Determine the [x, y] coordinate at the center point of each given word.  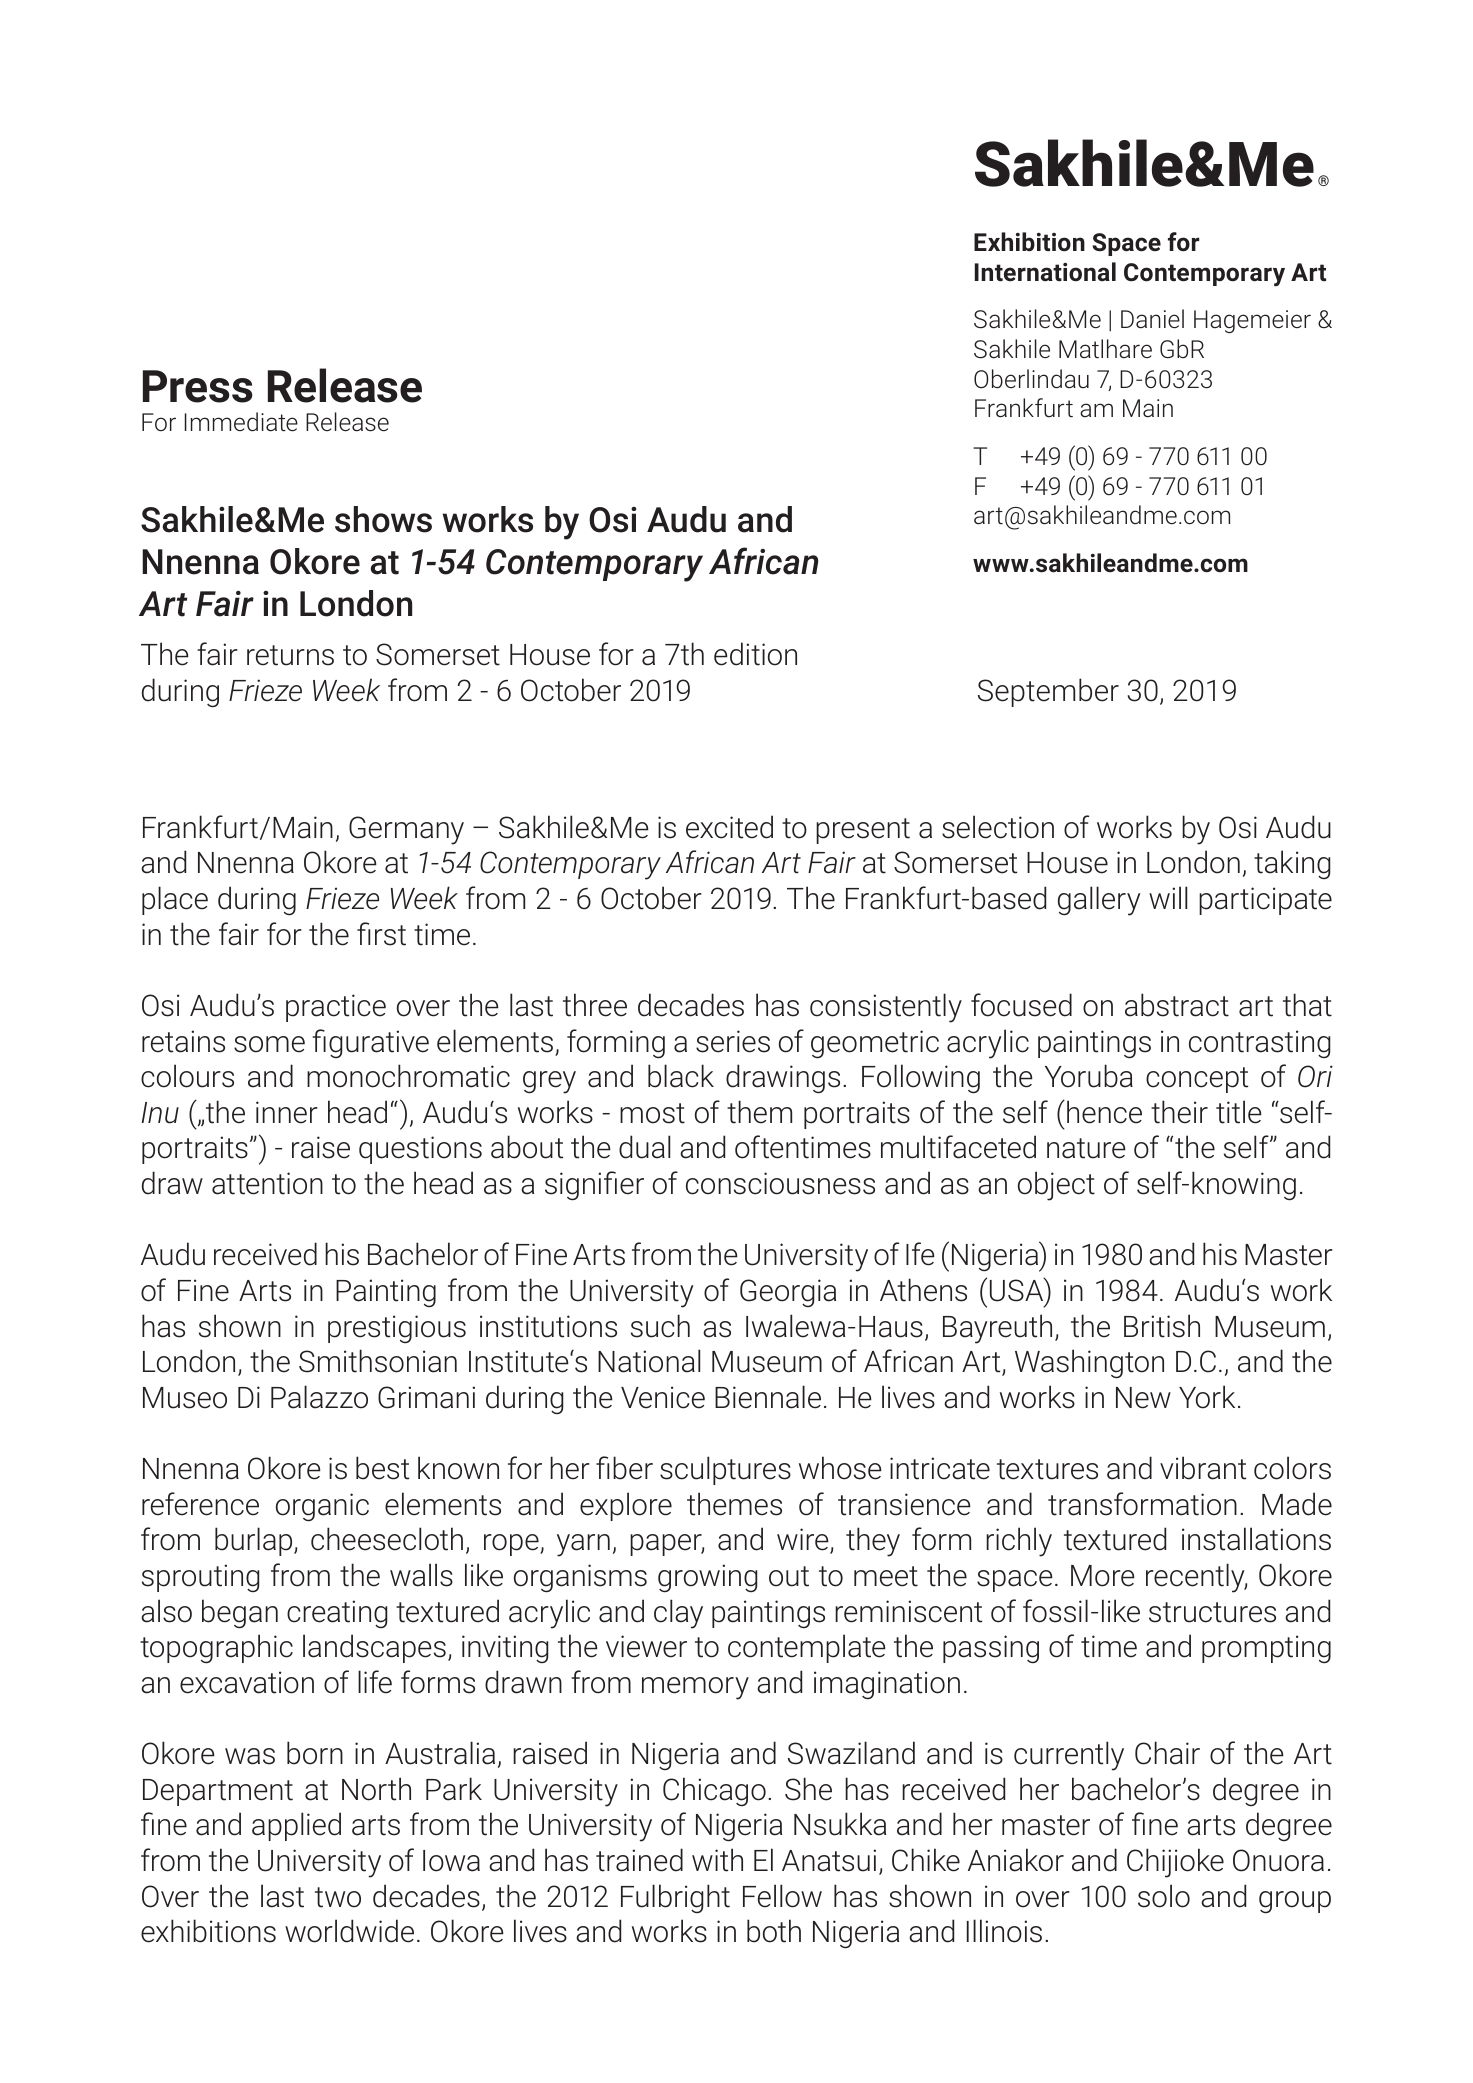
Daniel [1152, 319]
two [338, 1897]
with [717, 1860]
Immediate [241, 422]
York [1207, 1397]
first [381, 934]
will [1168, 897]
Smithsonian [378, 1361]
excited [729, 827]
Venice [663, 1397]
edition [755, 654]
